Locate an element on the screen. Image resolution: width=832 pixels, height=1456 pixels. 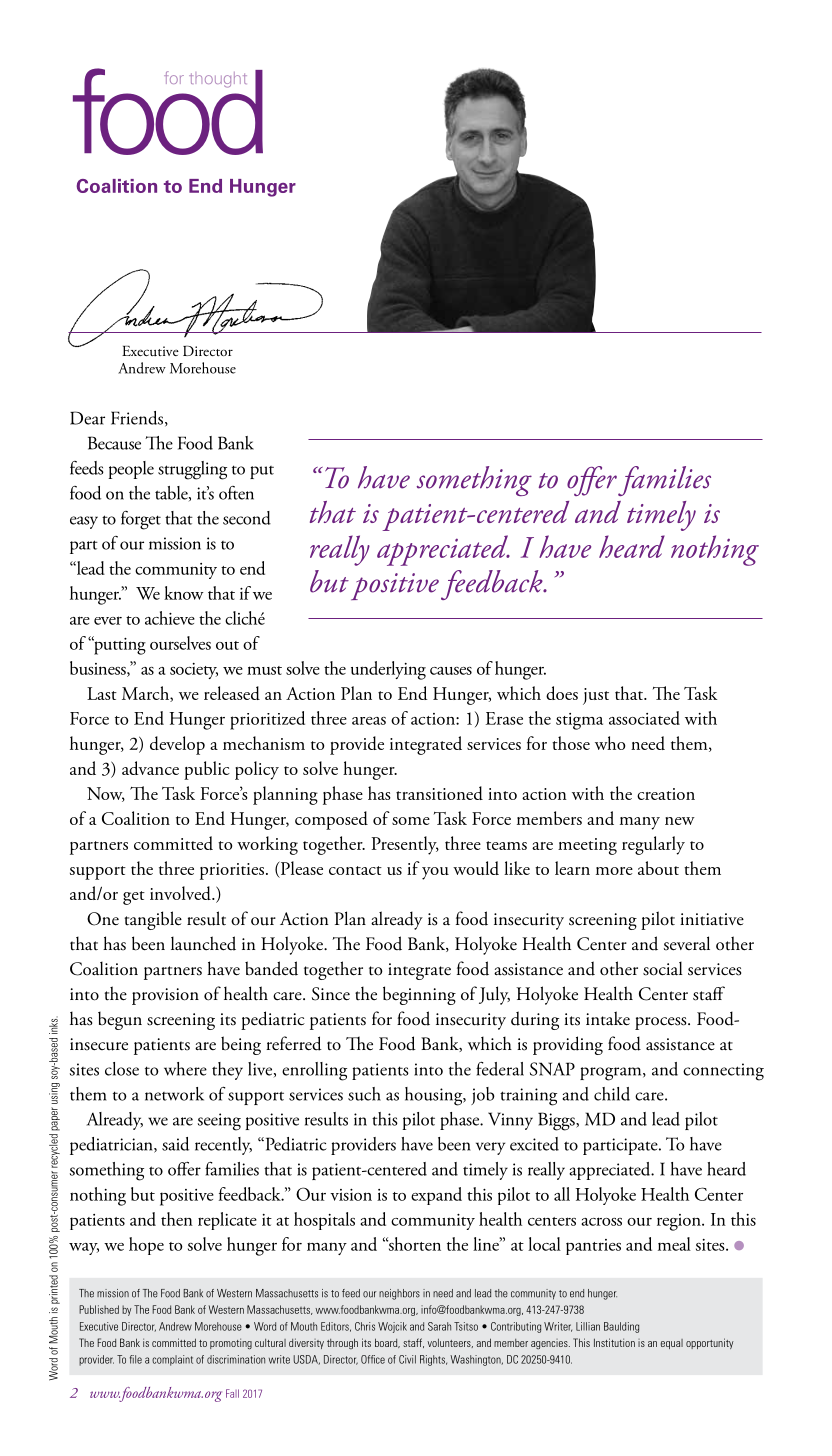
second is located at coordinates (247, 518).
